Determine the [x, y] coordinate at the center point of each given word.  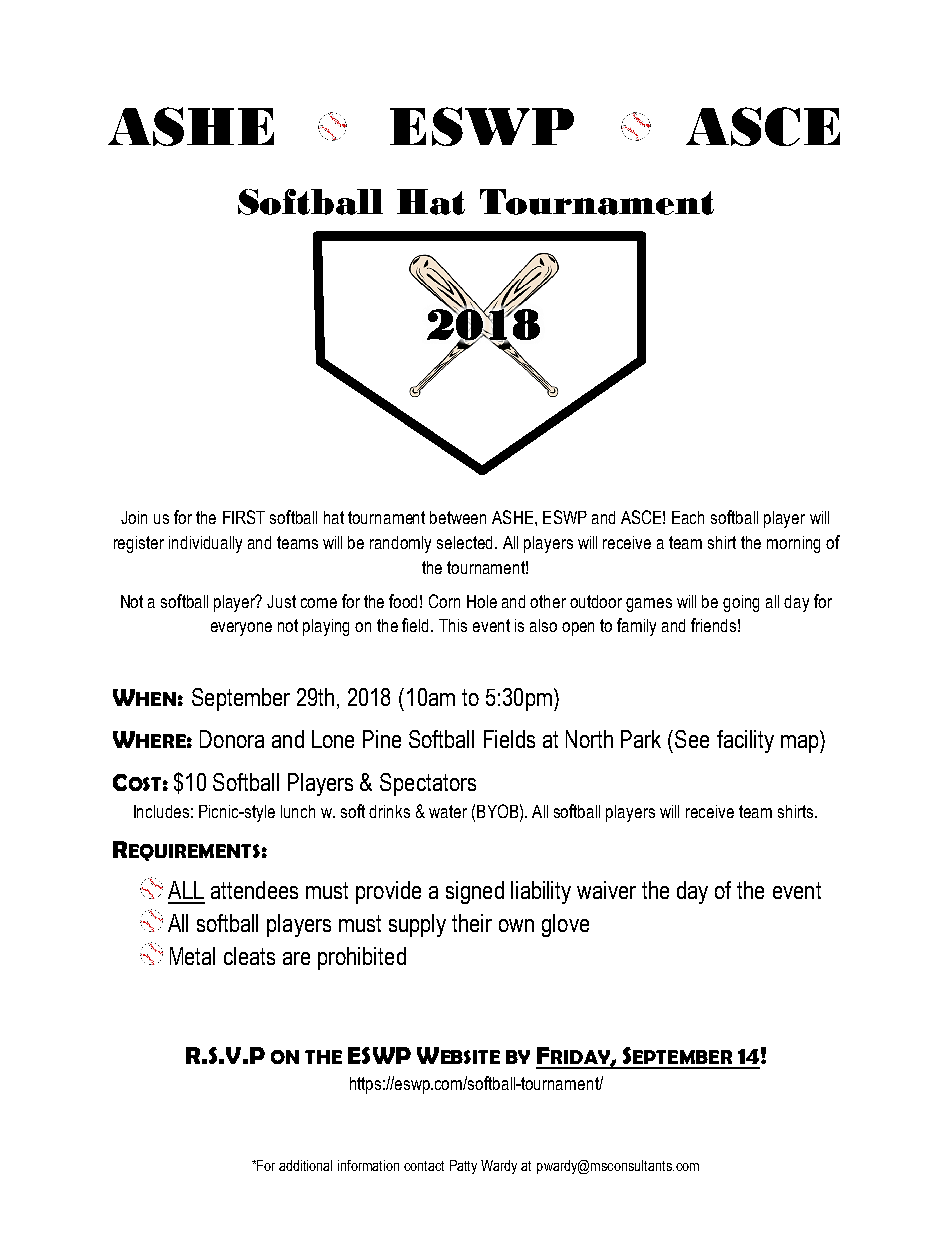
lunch [298, 811]
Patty [463, 1167]
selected [466, 542]
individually [205, 544]
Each [688, 517]
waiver [606, 890]
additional [305, 1165]
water [448, 811]
